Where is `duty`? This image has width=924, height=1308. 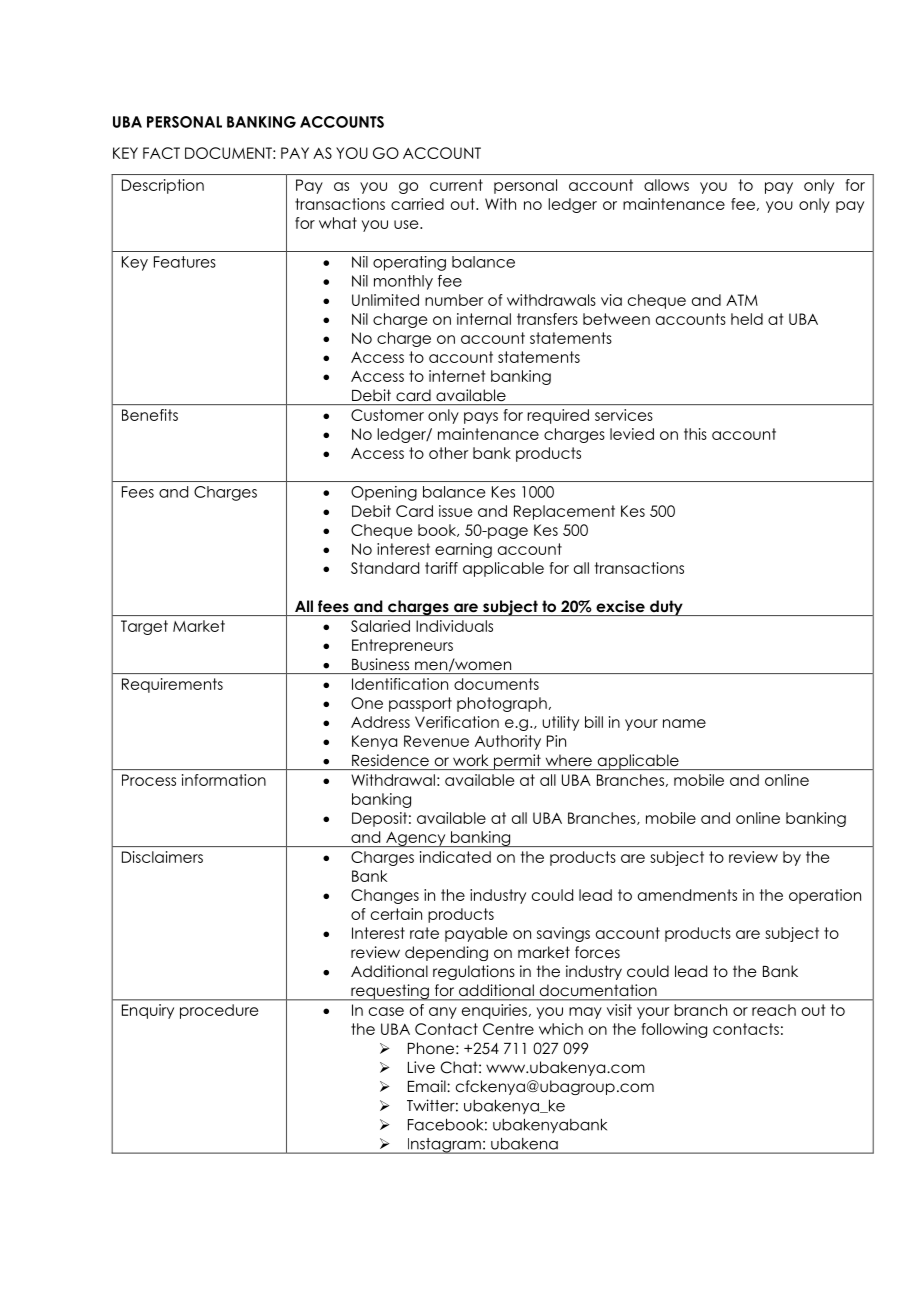
duty is located at coordinates (666, 608).
